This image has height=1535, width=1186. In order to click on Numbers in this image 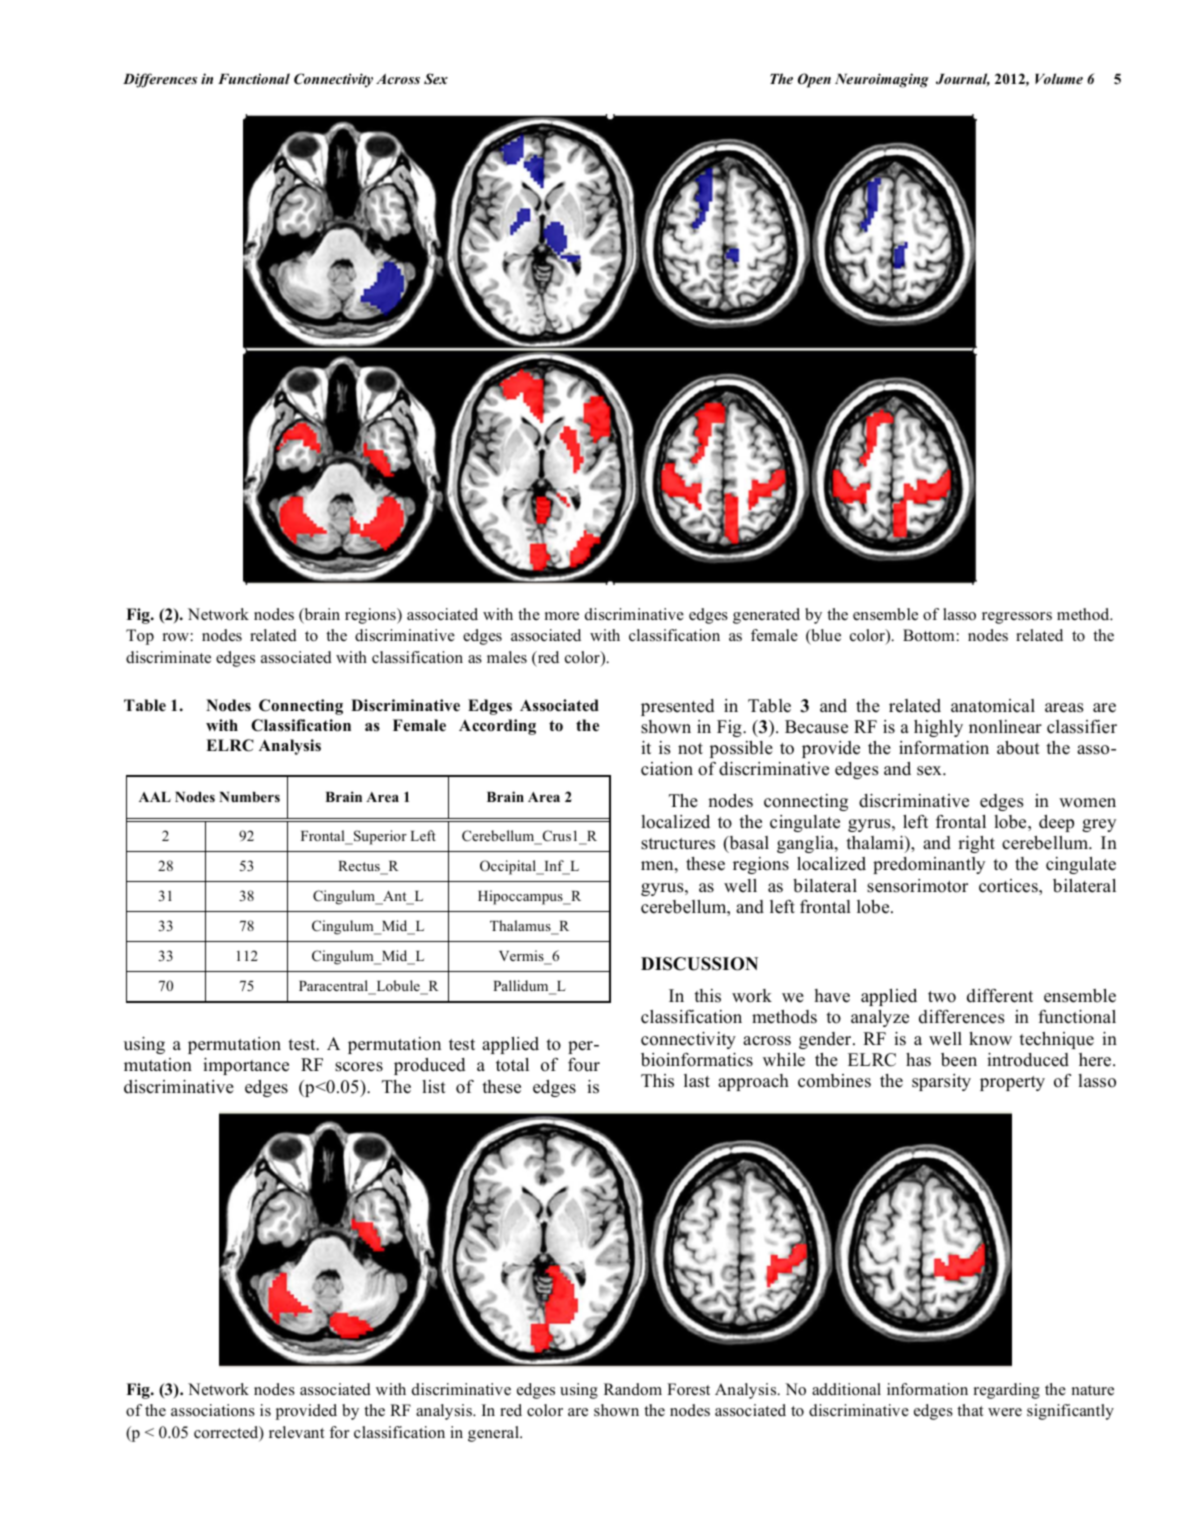, I will do `click(249, 797)`.
